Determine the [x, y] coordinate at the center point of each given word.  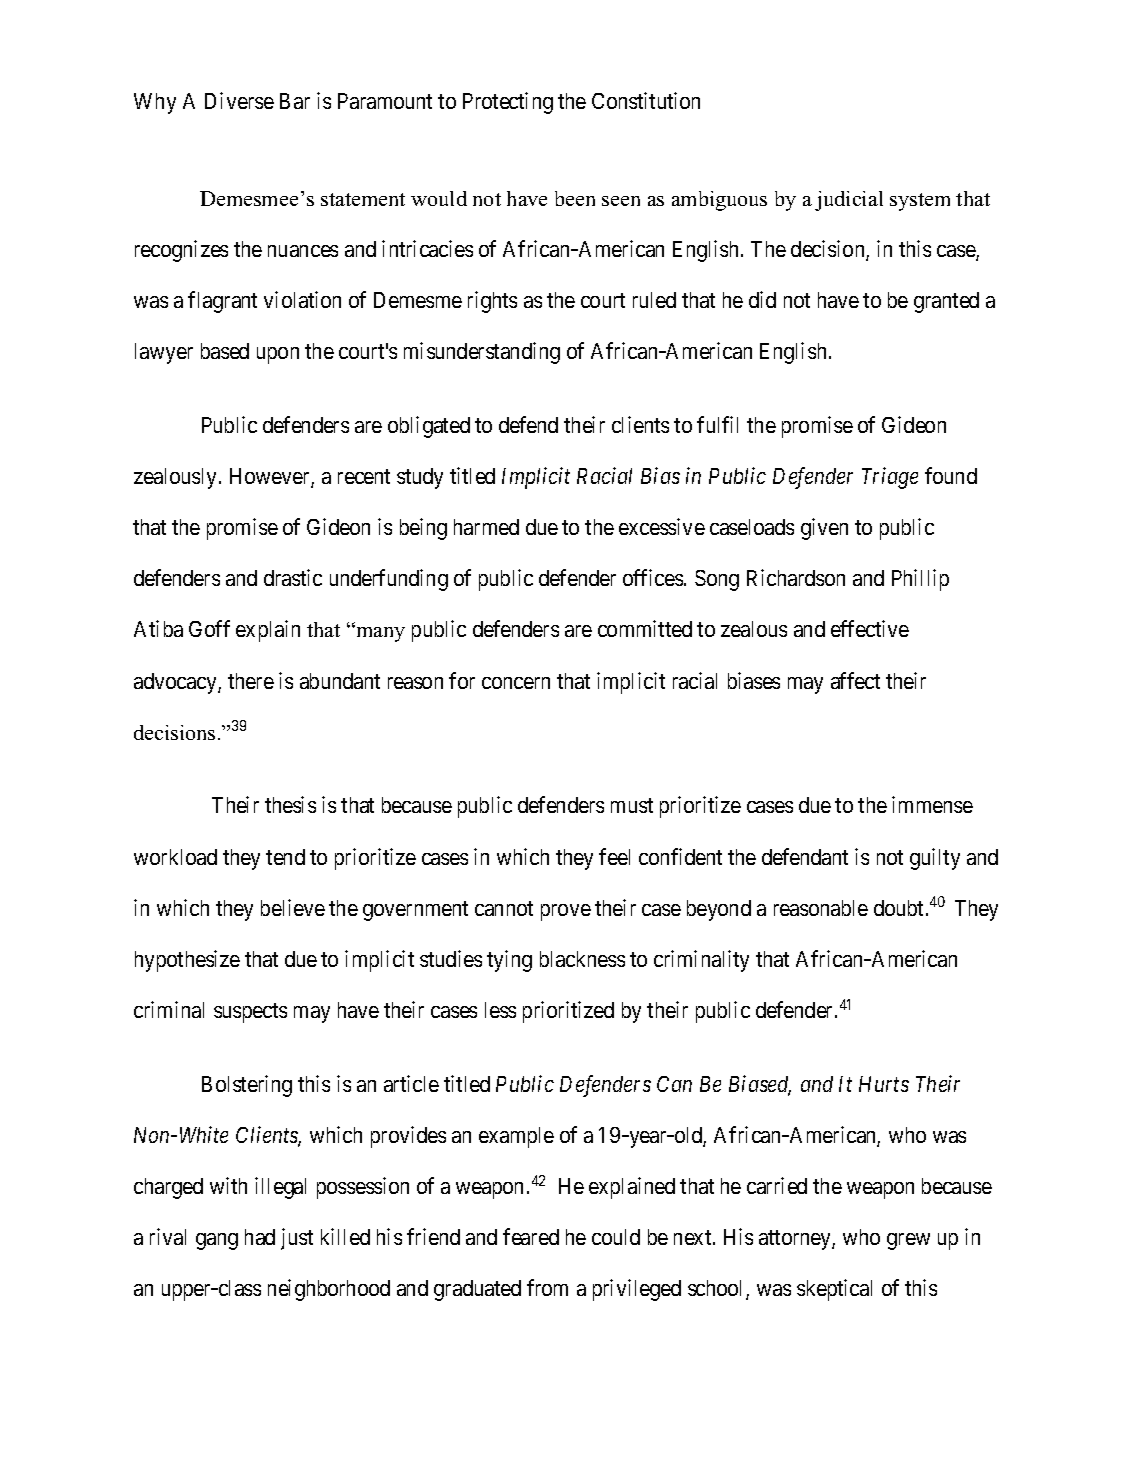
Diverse [239, 100]
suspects [250, 1013]
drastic [293, 577]
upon [278, 355]
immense [932, 804]
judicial [849, 201]
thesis [290, 804]
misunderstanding [482, 353]
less [500, 1010]
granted [946, 302]
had [260, 1237]
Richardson [796, 577]
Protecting [508, 103]
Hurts [884, 1084]
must [632, 806]
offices [653, 577]
